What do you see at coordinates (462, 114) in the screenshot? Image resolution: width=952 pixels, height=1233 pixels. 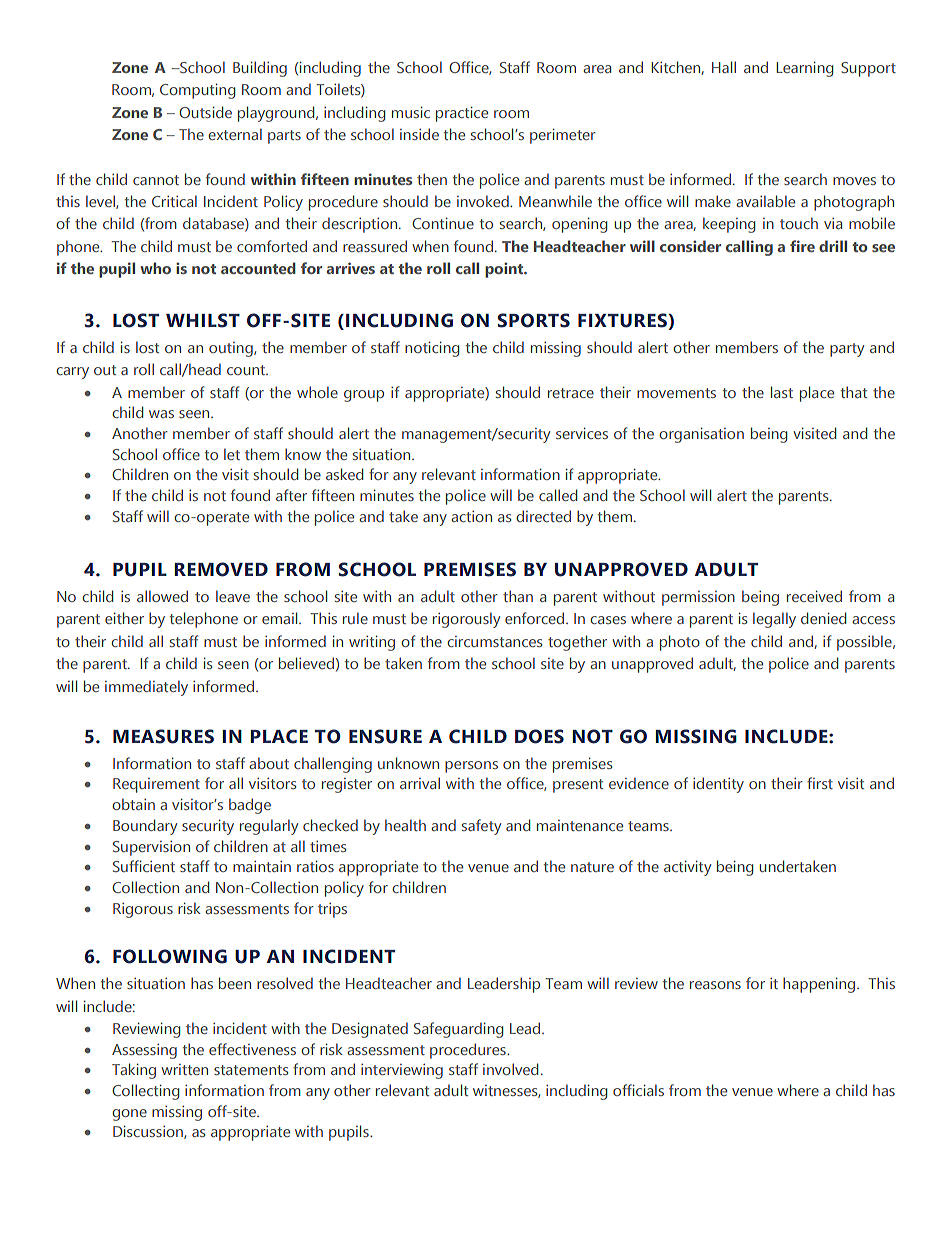 I see `practice` at bounding box center [462, 114].
